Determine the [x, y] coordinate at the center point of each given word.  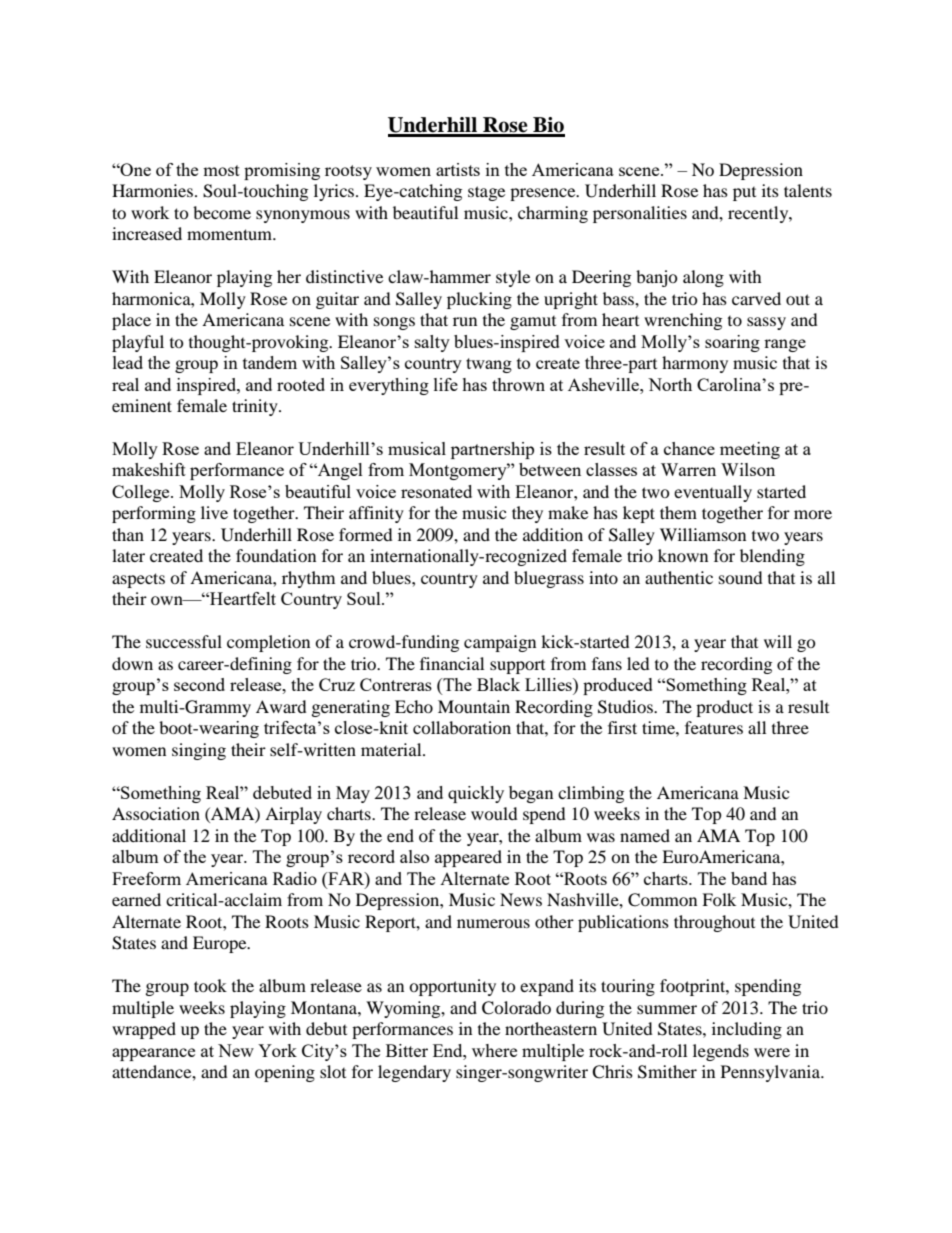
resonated [436, 491]
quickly [476, 794]
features [714, 727]
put [744, 194]
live [214, 512]
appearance [153, 1054]
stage [486, 193]
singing [199, 751]
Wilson [748, 469]
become [222, 212]
